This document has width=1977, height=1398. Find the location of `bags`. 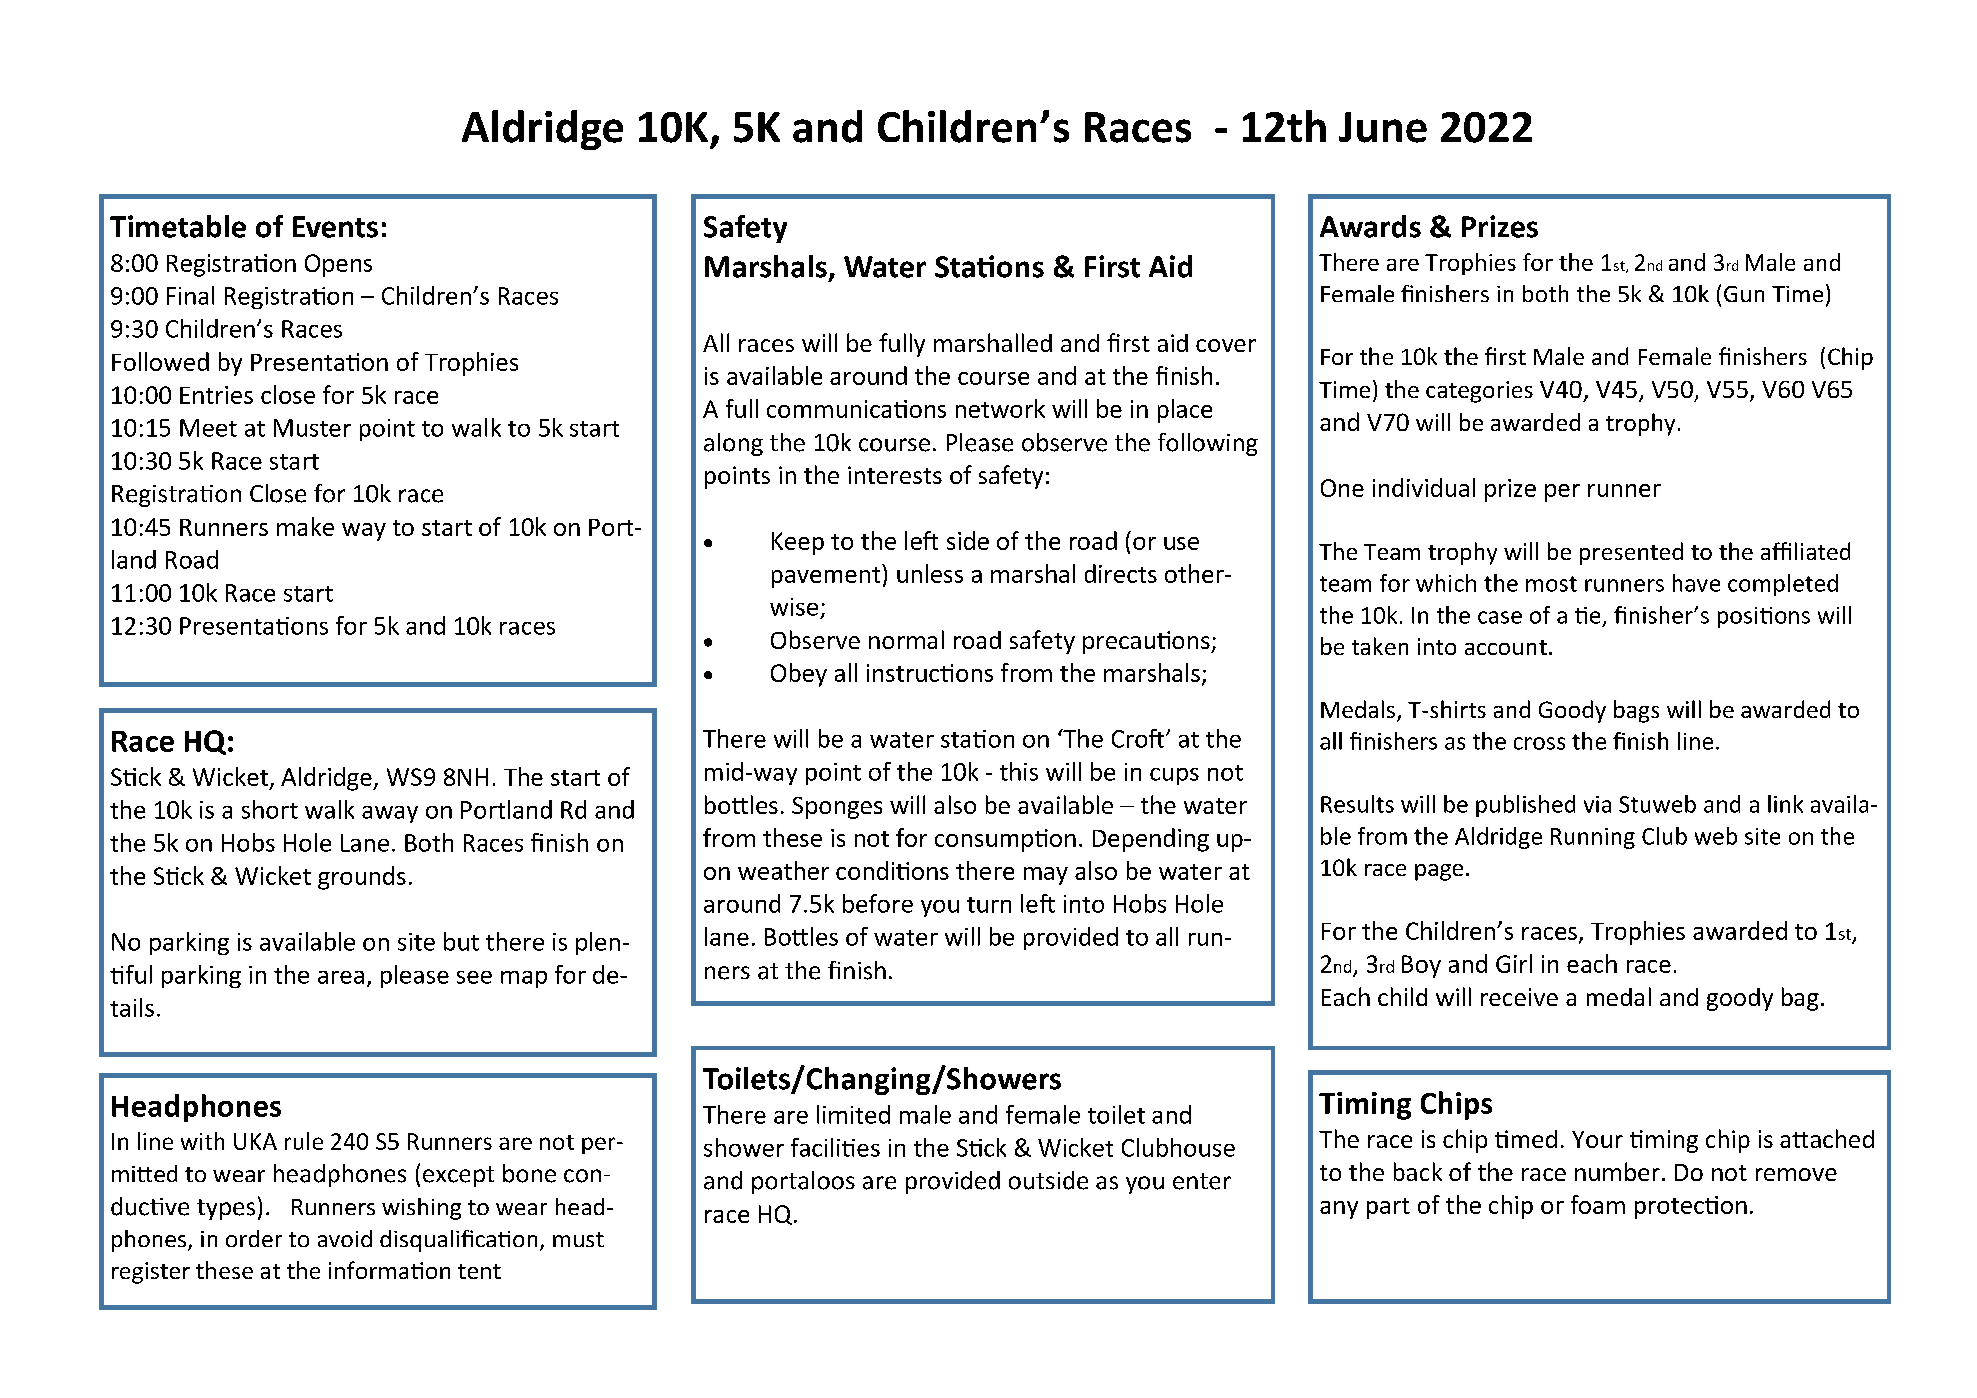

bags is located at coordinates (1636, 711).
